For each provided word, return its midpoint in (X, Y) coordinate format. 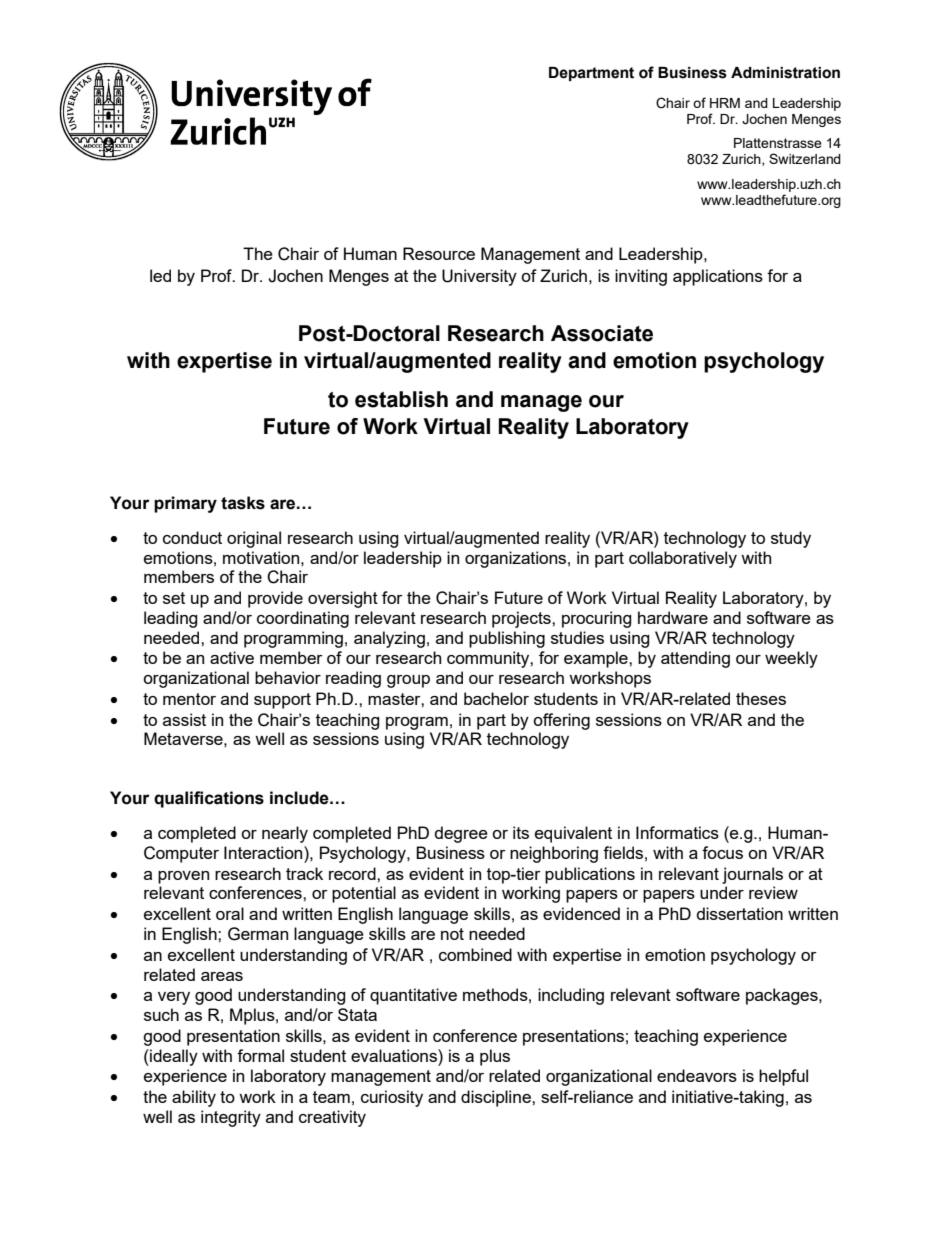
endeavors (697, 1075)
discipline (497, 1098)
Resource (439, 253)
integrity (231, 1118)
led (160, 275)
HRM (725, 103)
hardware (673, 617)
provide (275, 599)
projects (522, 619)
